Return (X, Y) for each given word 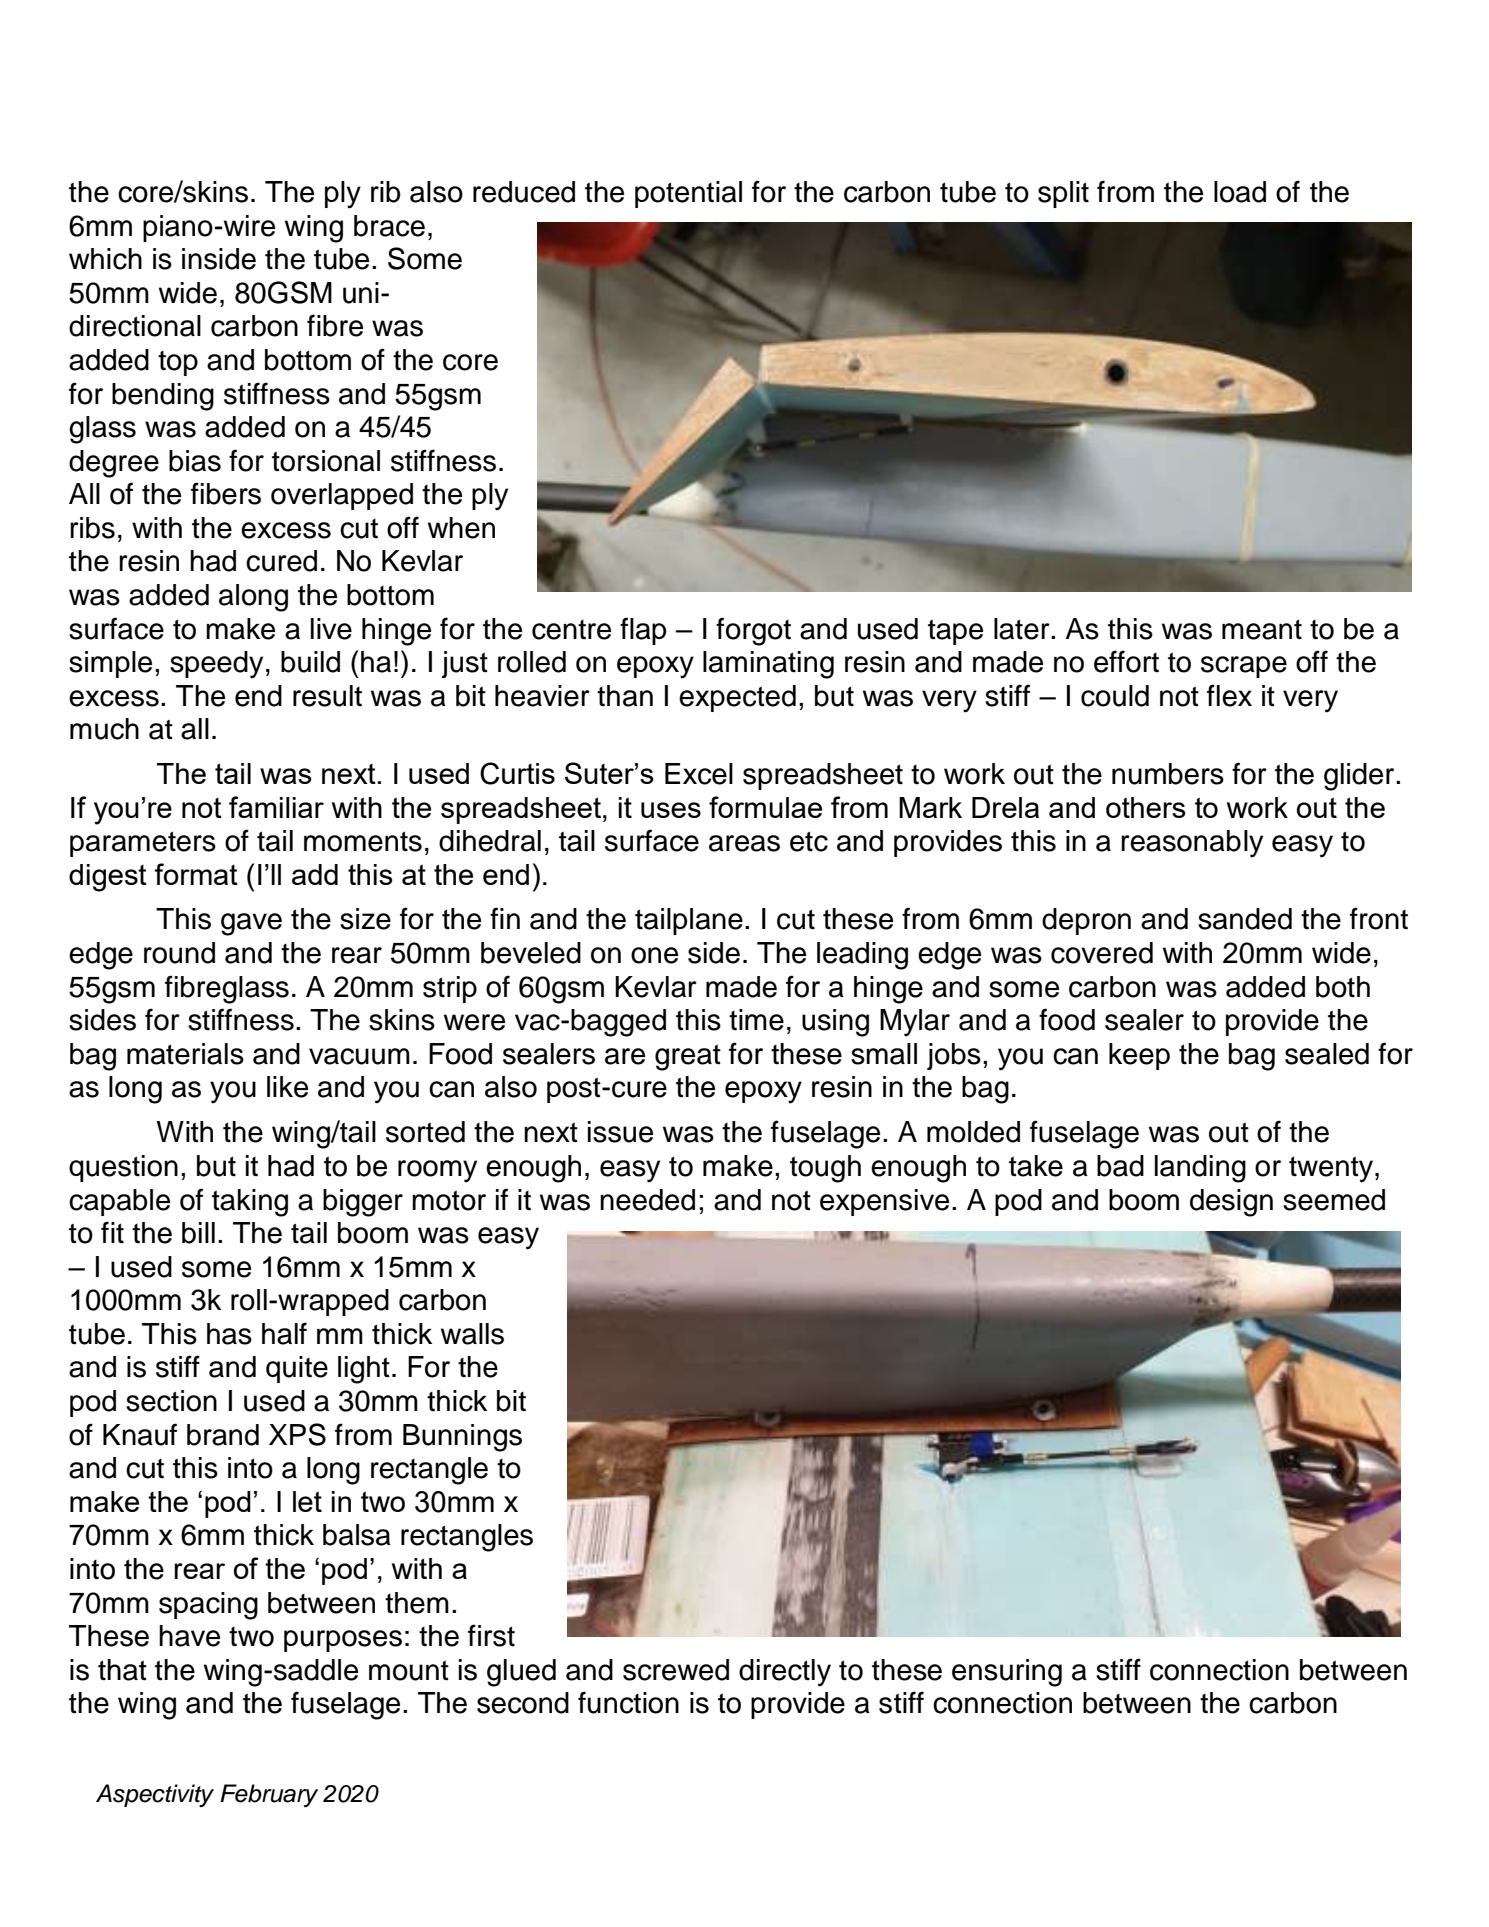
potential (688, 194)
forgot (753, 631)
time (756, 1020)
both (1343, 987)
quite (297, 1369)
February (269, 1795)
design (1231, 1203)
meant (1262, 629)
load (1240, 192)
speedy (216, 665)
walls (472, 1334)
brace (389, 226)
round (179, 953)
